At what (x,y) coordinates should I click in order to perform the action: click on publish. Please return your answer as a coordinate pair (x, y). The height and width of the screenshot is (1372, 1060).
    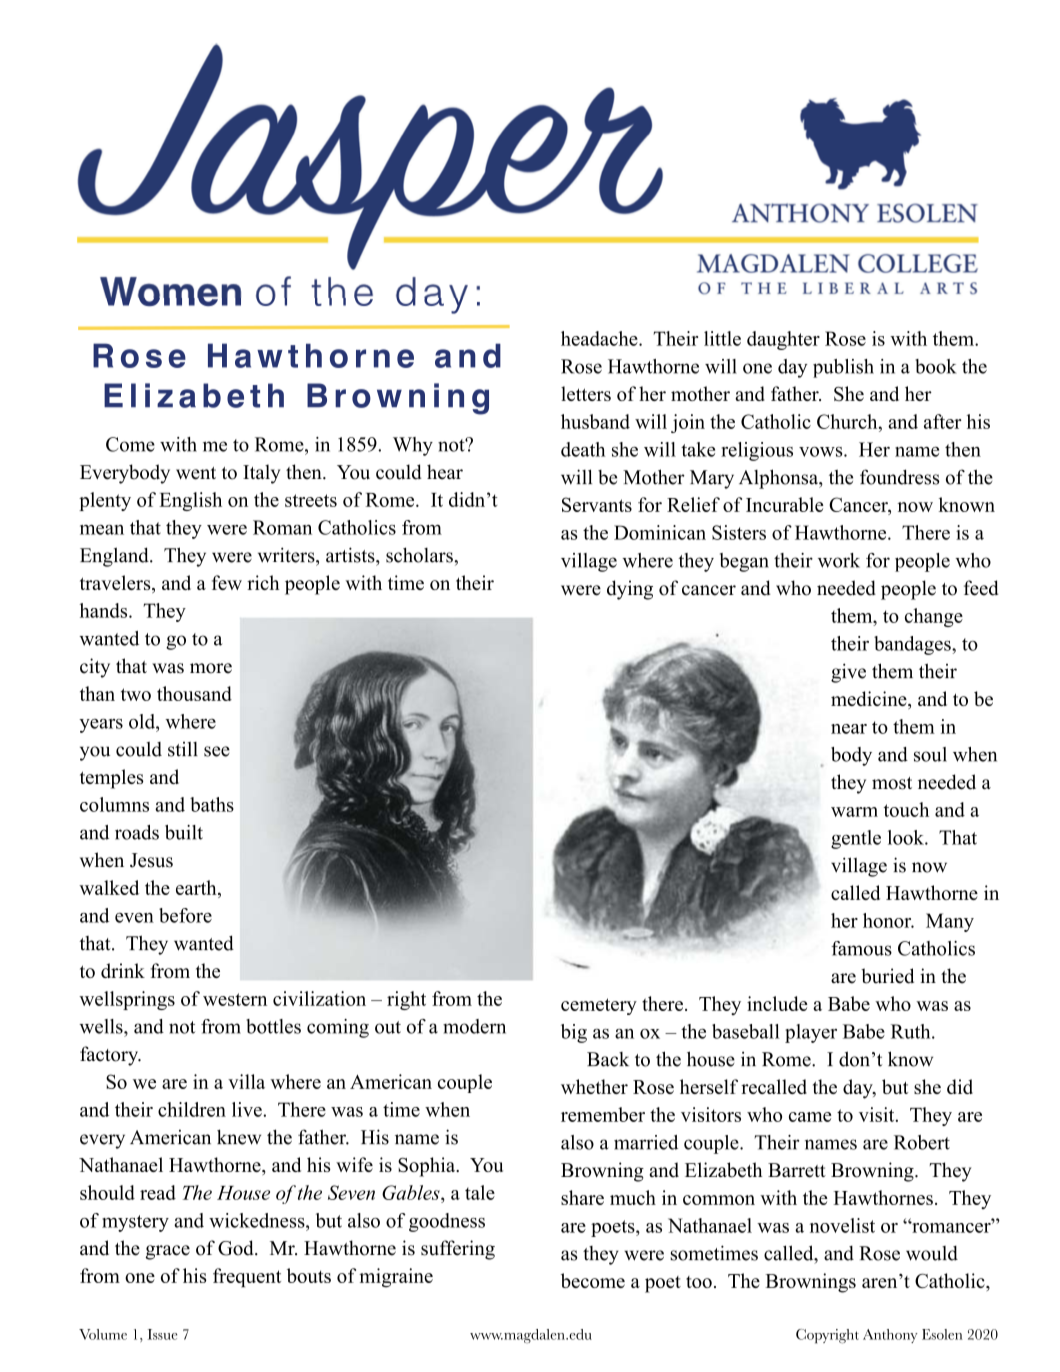
    Looking at the image, I should click on (843, 368).
